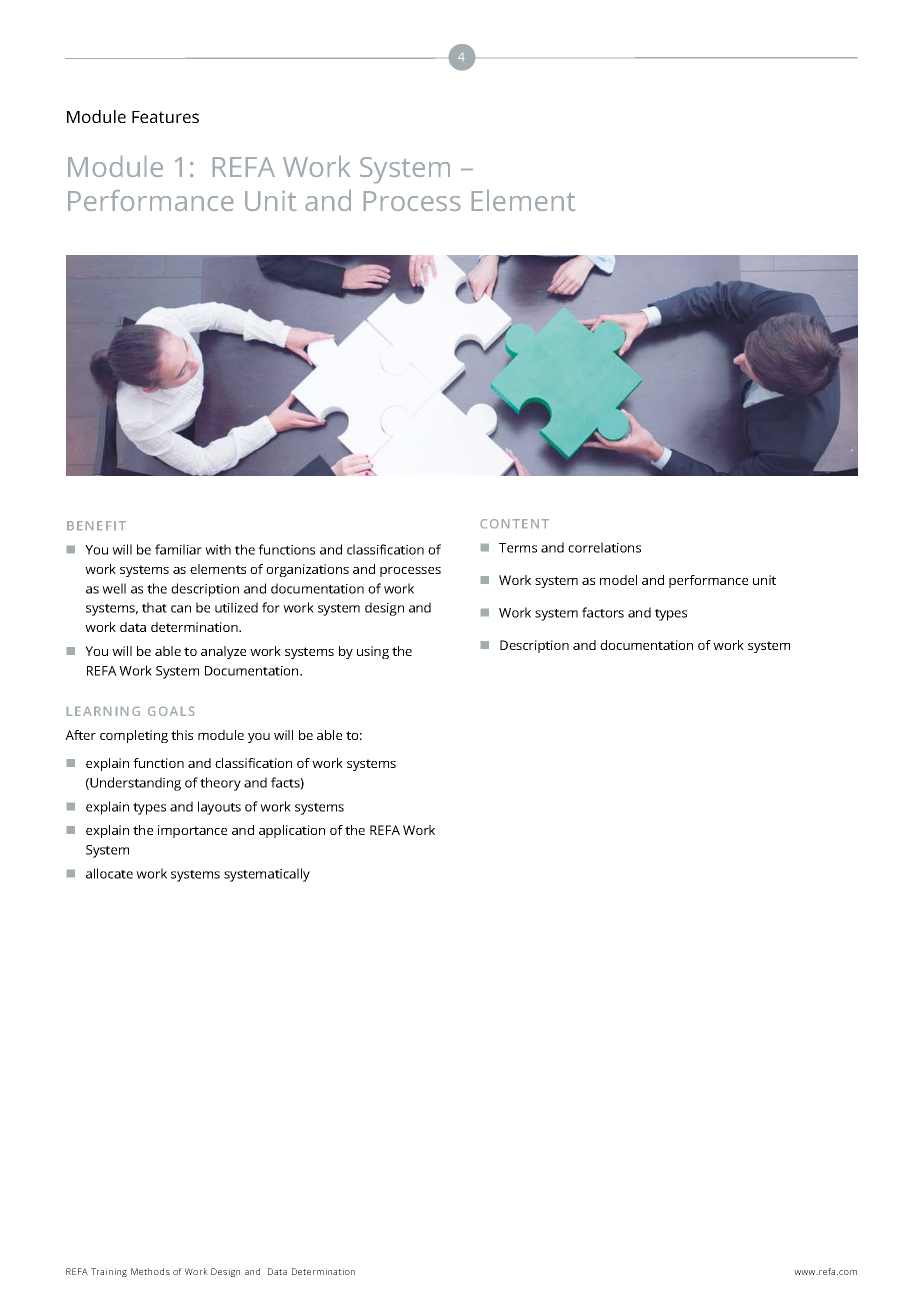 The image size is (924, 1308). What do you see at coordinates (518, 548) in the screenshot?
I see `Terms` at bounding box center [518, 548].
